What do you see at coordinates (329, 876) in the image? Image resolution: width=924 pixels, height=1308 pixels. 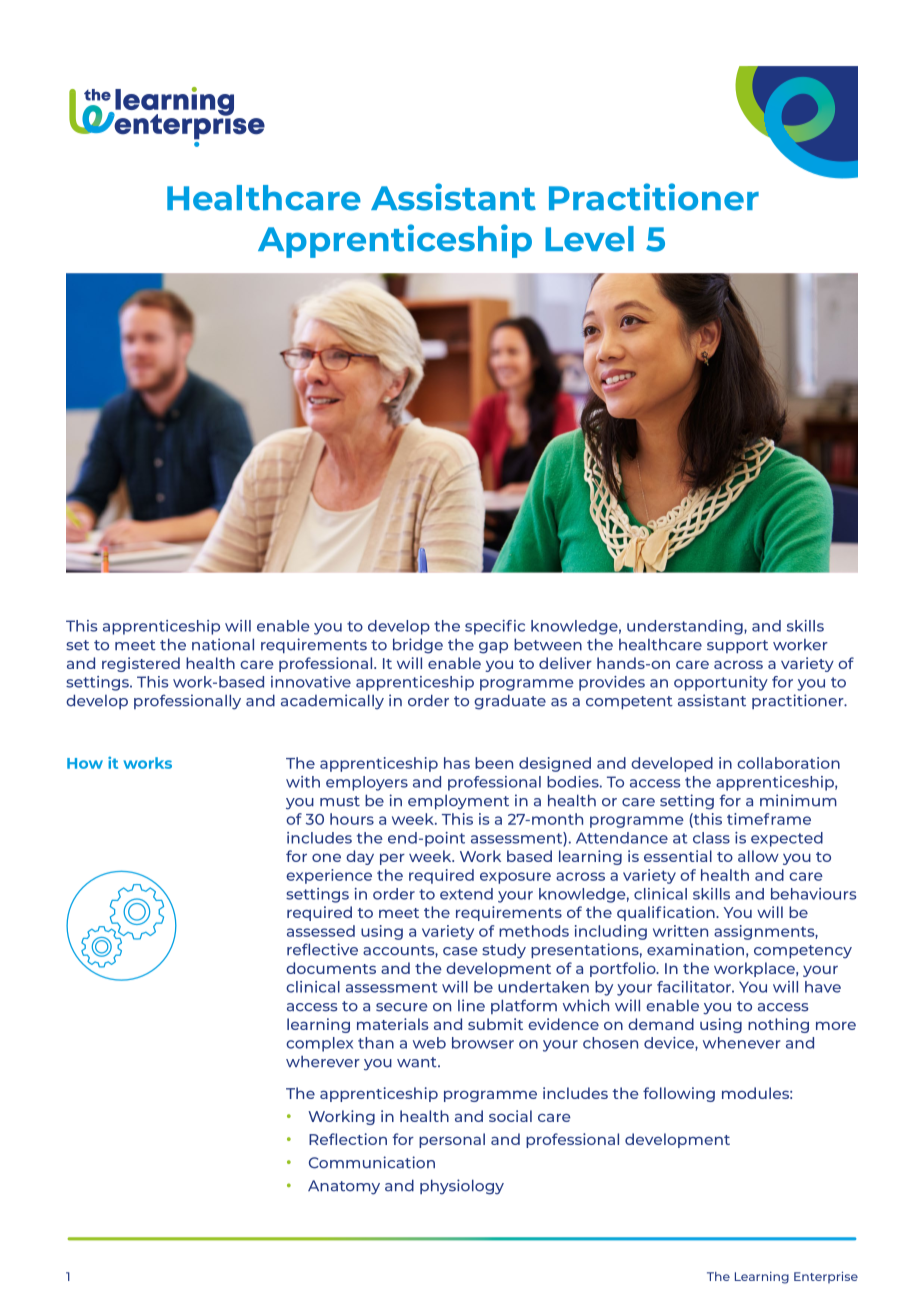 I see `experience` at bounding box center [329, 876].
